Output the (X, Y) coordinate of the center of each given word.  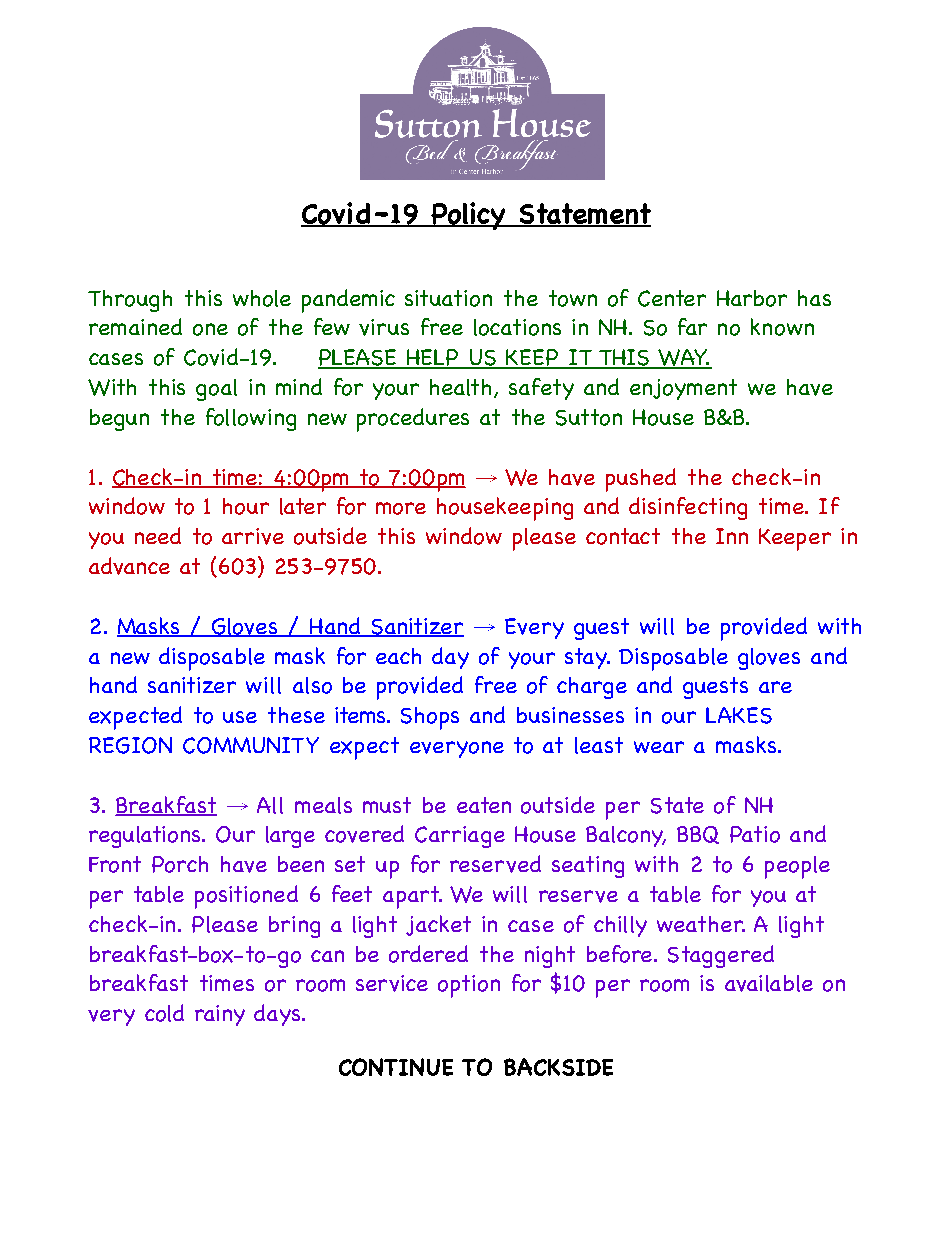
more (401, 508)
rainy (220, 1015)
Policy (468, 216)
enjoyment (683, 389)
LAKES (739, 715)
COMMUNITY (251, 745)
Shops (430, 718)
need (158, 535)
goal (216, 390)
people (797, 867)
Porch (180, 864)
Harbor (752, 298)
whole (262, 298)
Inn (732, 536)
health (462, 388)
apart (412, 897)
